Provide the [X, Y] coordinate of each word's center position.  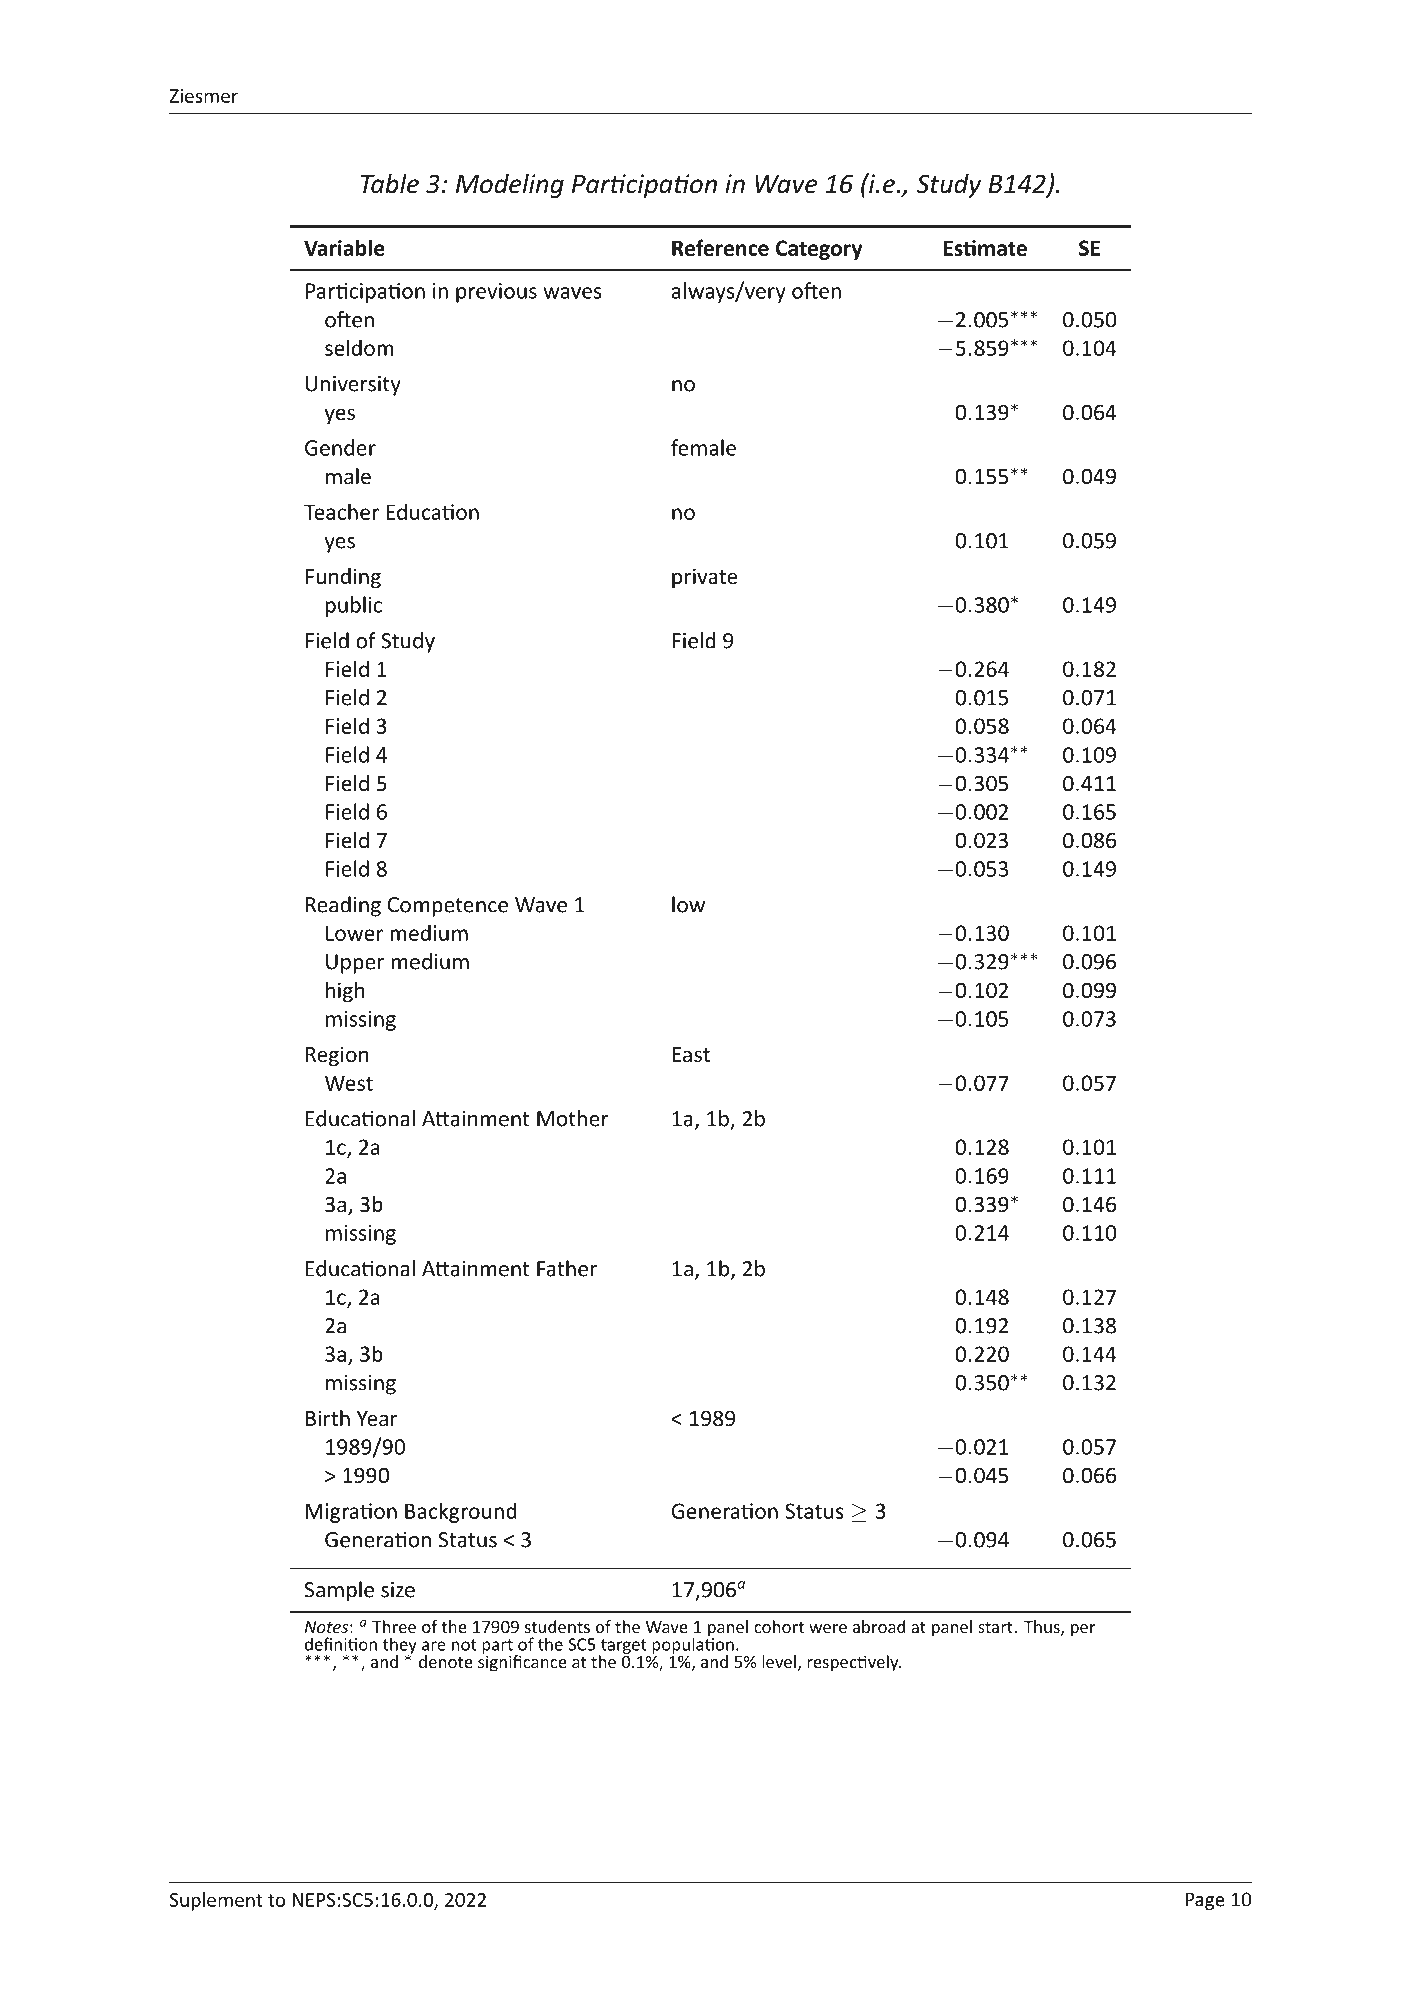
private [704, 578]
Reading [343, 906]
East [691, 1055]
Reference [720, 247]
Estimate [985, 248]
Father [567, 1268]
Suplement [216, 1901]
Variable [344, 247]
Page [1205, 1901]
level [779, 1661]
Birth [328, 1418]
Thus [1043, 1628]
